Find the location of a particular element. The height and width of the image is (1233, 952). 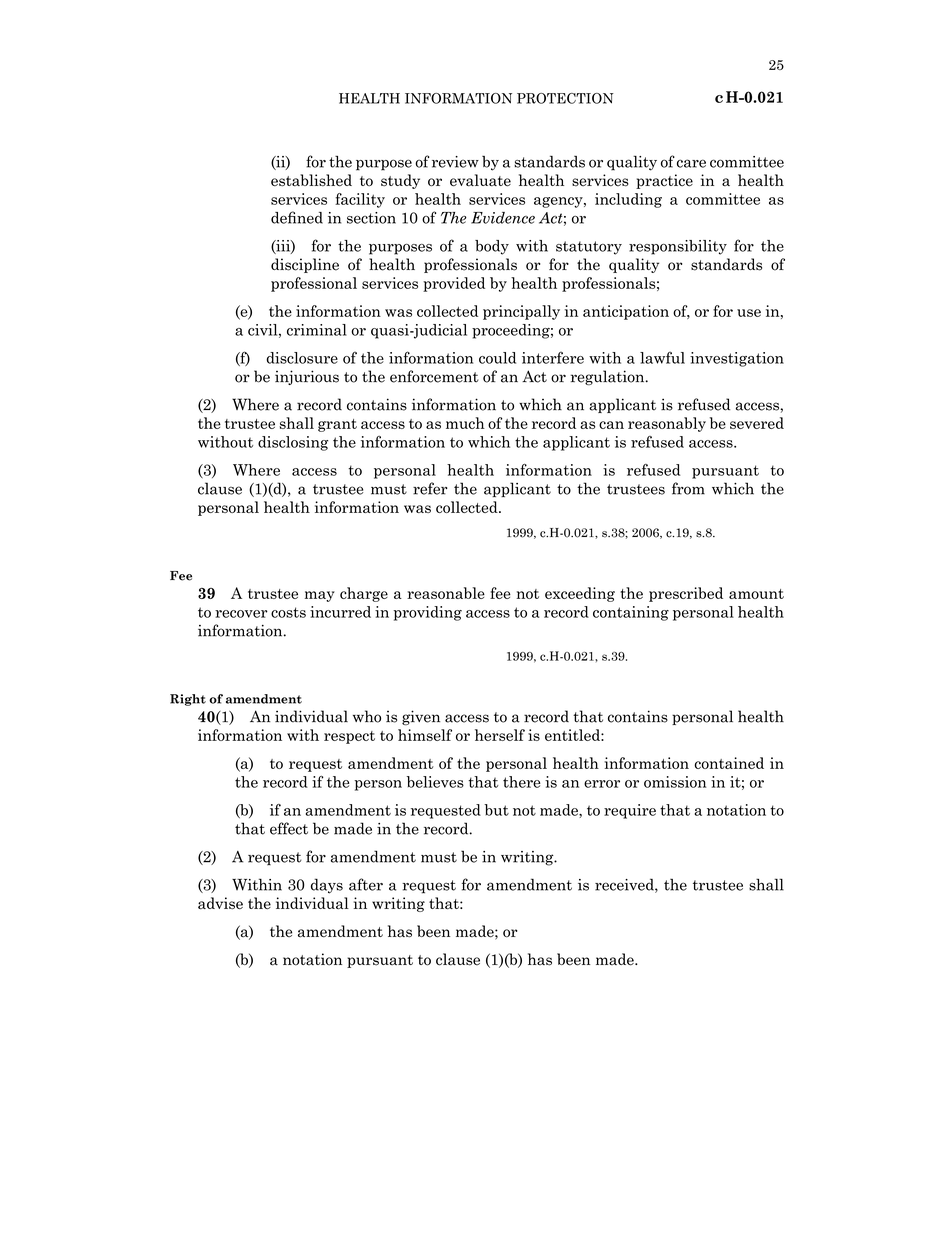

refer is located at coordinates (430, 488).
